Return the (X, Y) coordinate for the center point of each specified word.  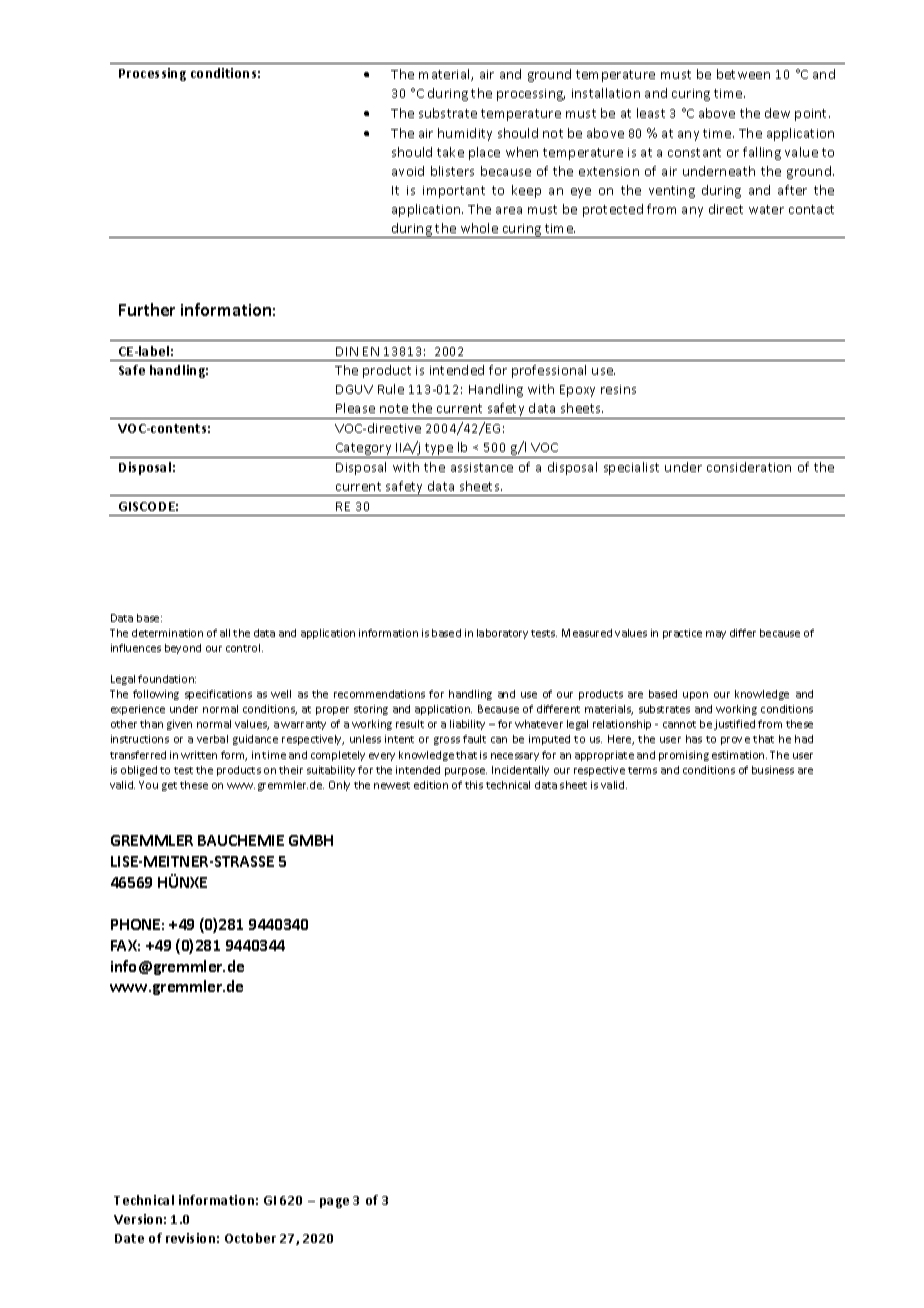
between (743, 74)
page (334, 1203)
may (716, 635)
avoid (408, 171)
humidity (465, 134)
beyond (183, 649)
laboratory (502, 634)
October (250, 1238)
